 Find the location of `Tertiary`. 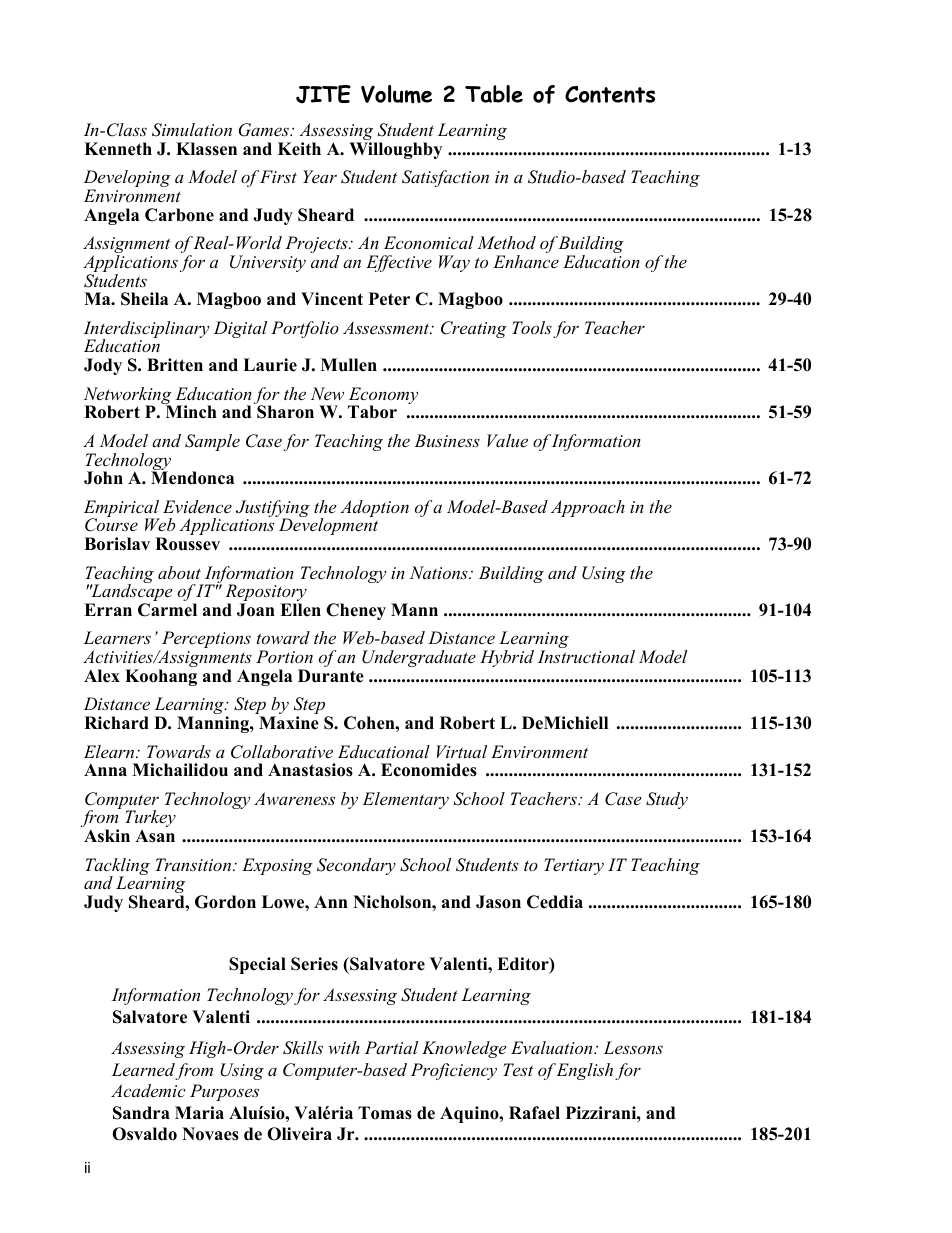

Tertiary is located at coordinates (574, 866).
